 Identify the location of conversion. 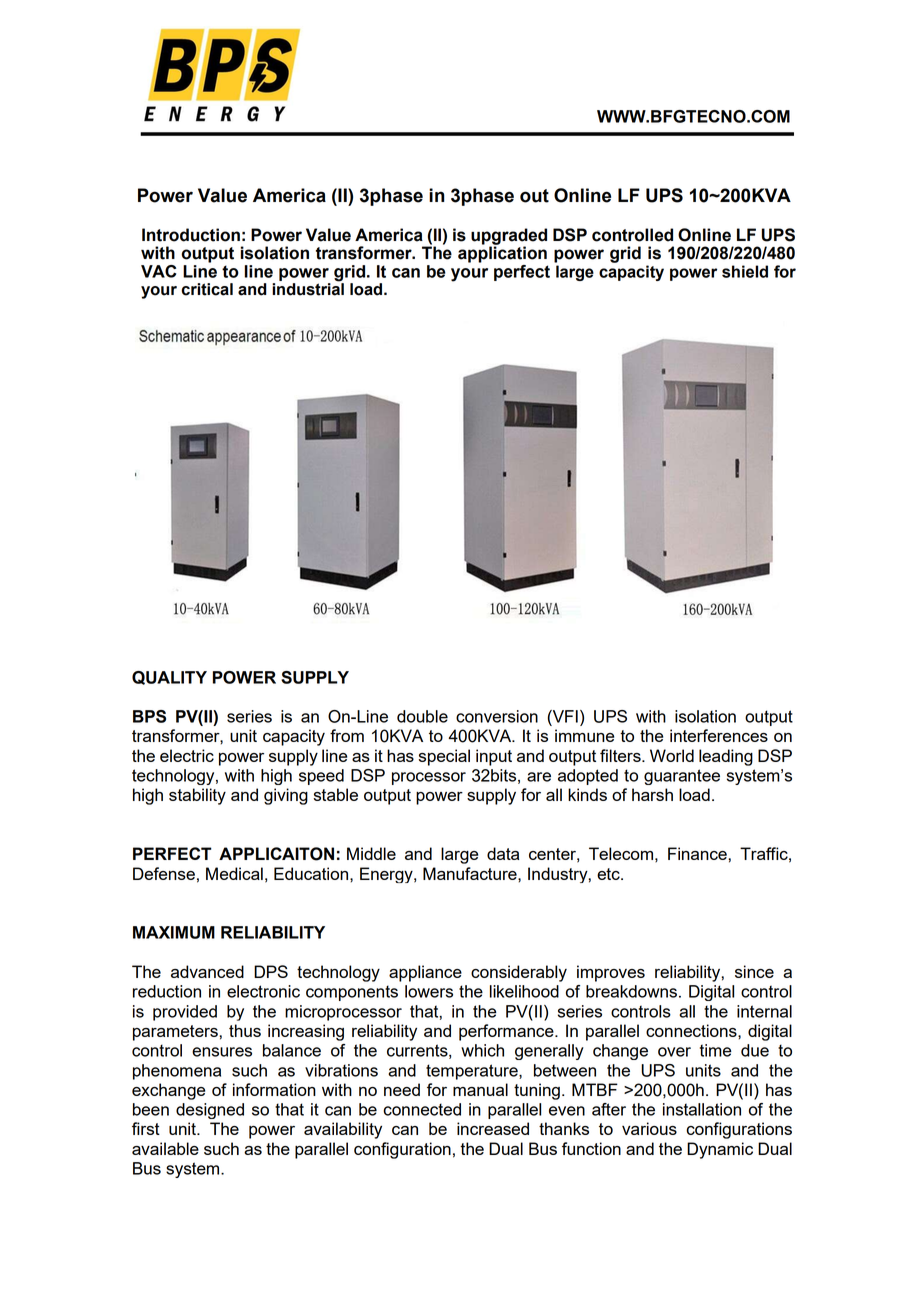
(497, 716).
